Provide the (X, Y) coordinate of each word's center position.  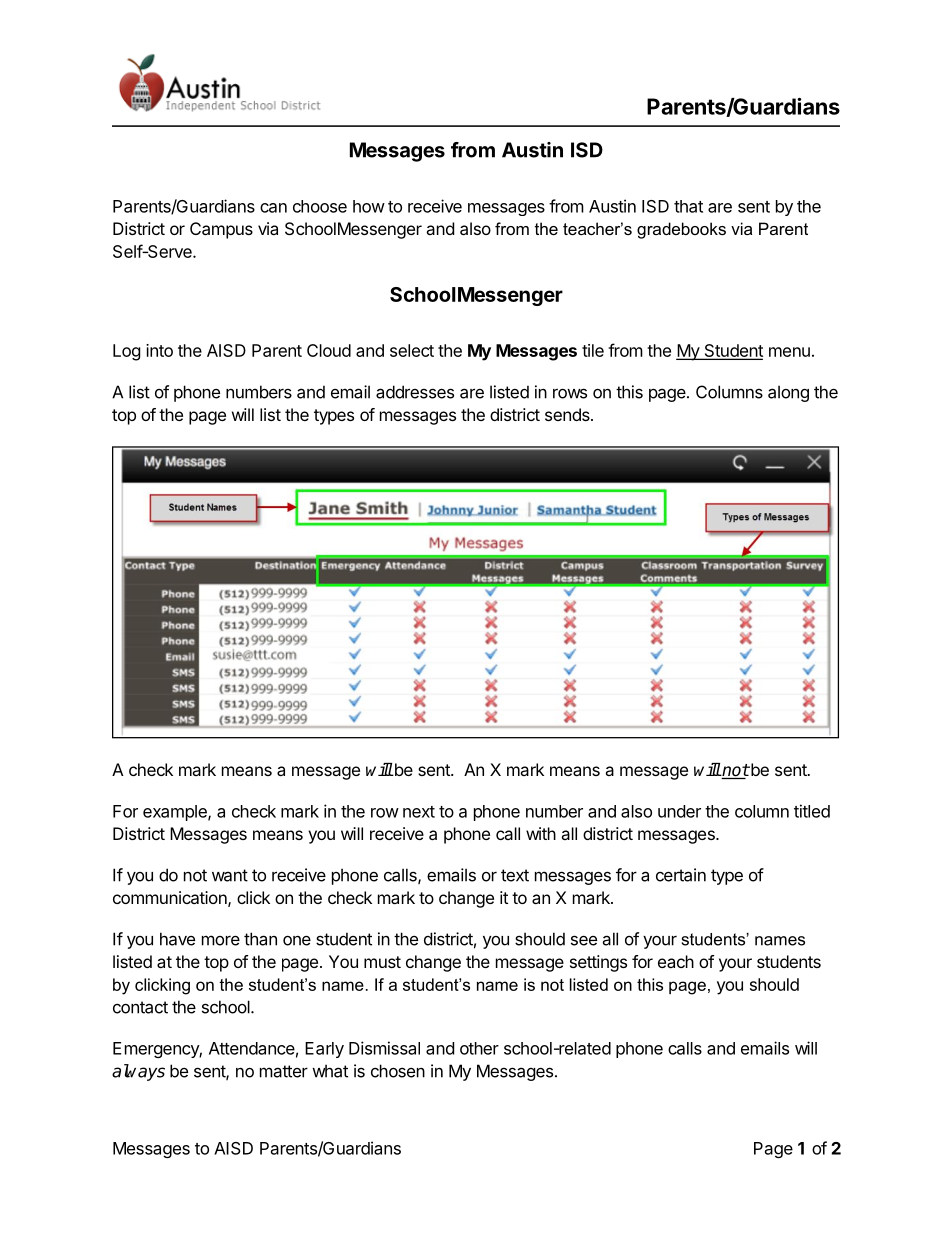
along (788, 393)
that (688, 206)
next (419, 812)
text (515, 875)
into (159, 350)
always (138, 1072)
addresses (415, 392)
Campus (221, 230)
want (230, 875)
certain (681, 875)
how (369, 206)
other (479, 1048)
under (679, 811)
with (541, 833)
